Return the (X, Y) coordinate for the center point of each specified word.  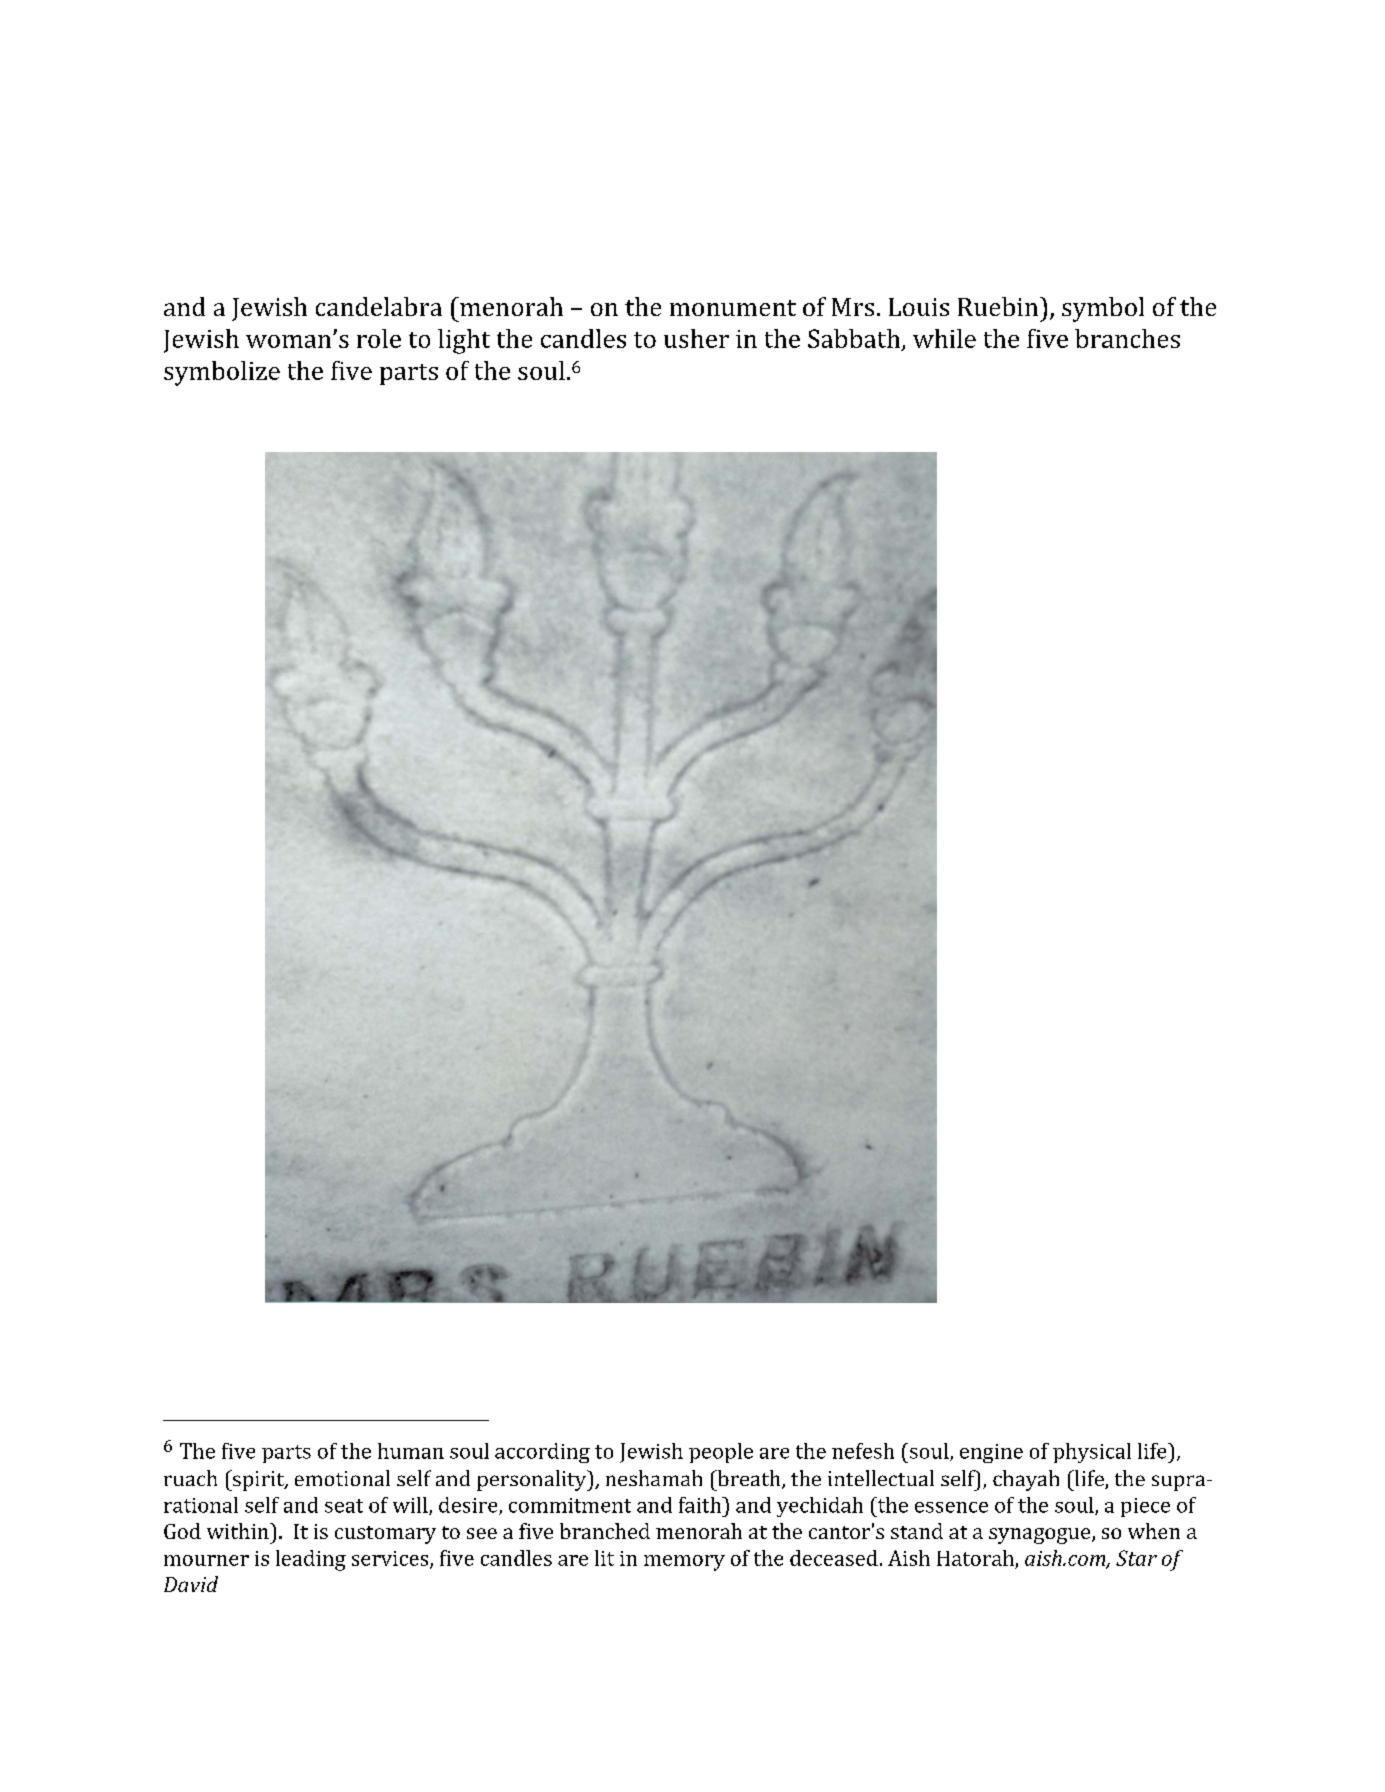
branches (1127, 338)
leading (311, 1560)
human (411, 1451)
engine (991, 1453)
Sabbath (855, 339)
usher (696, 338)
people (721, 1453)
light (464, 341)
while (944, 338)
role (379, 338)
